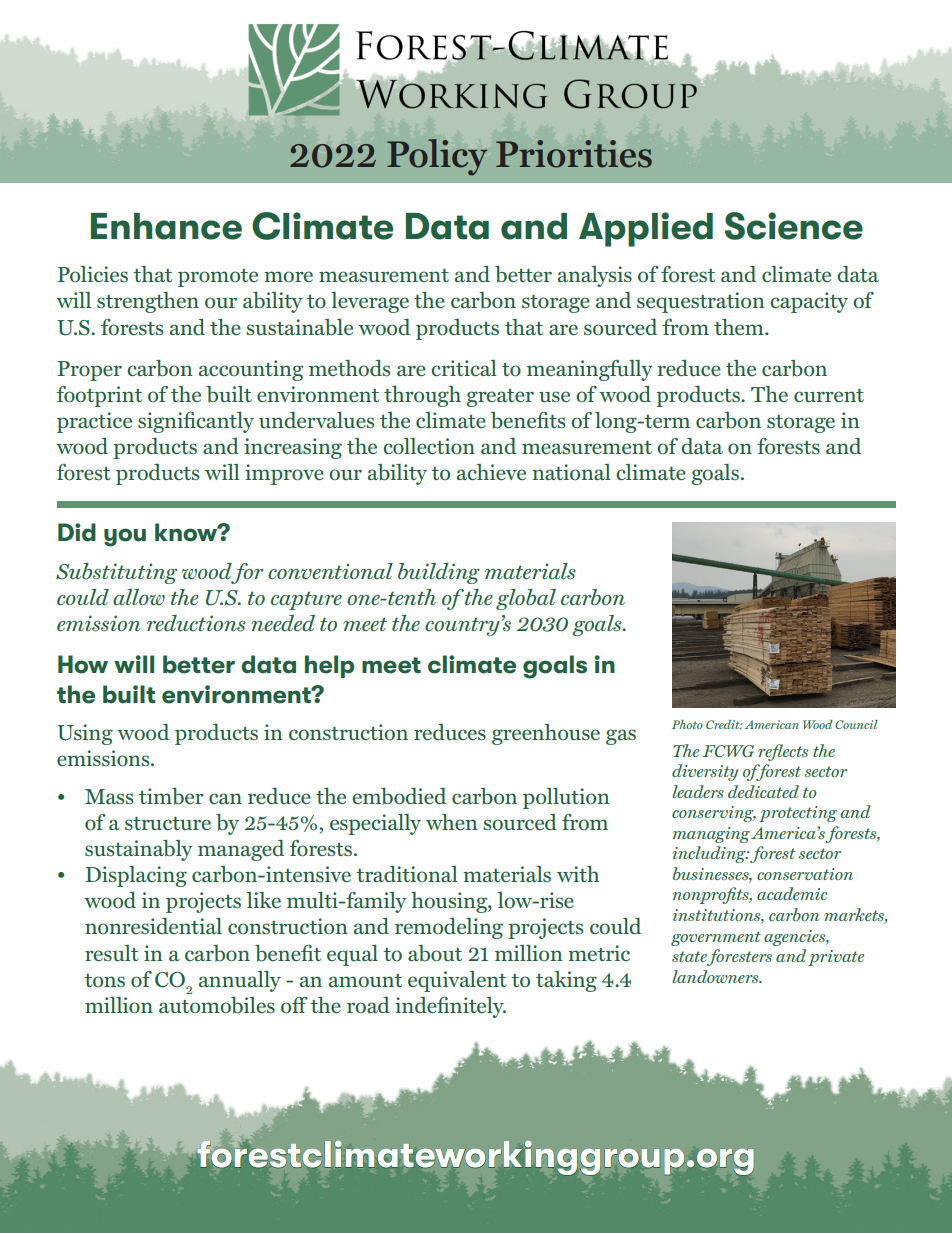 The width and height of the screenshot is (952, 1233). Describe the element at coordinates (437, 157) in the screenshot. I see `Policy` at that location.
